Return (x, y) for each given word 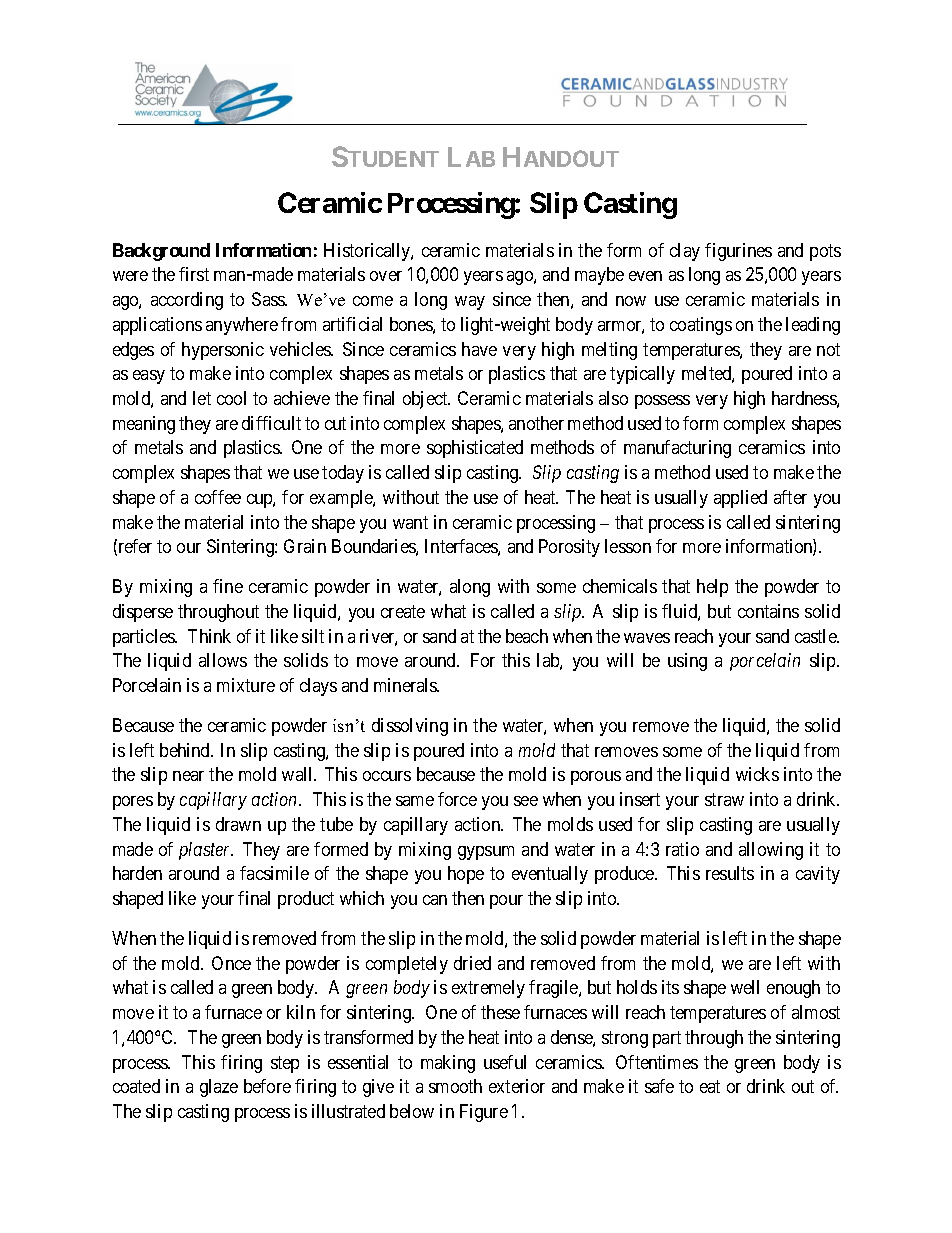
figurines (738, 252)
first (194, 274)
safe (659, 1086)
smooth (455, 1086)
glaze (219, 1088)
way (470, 303)
